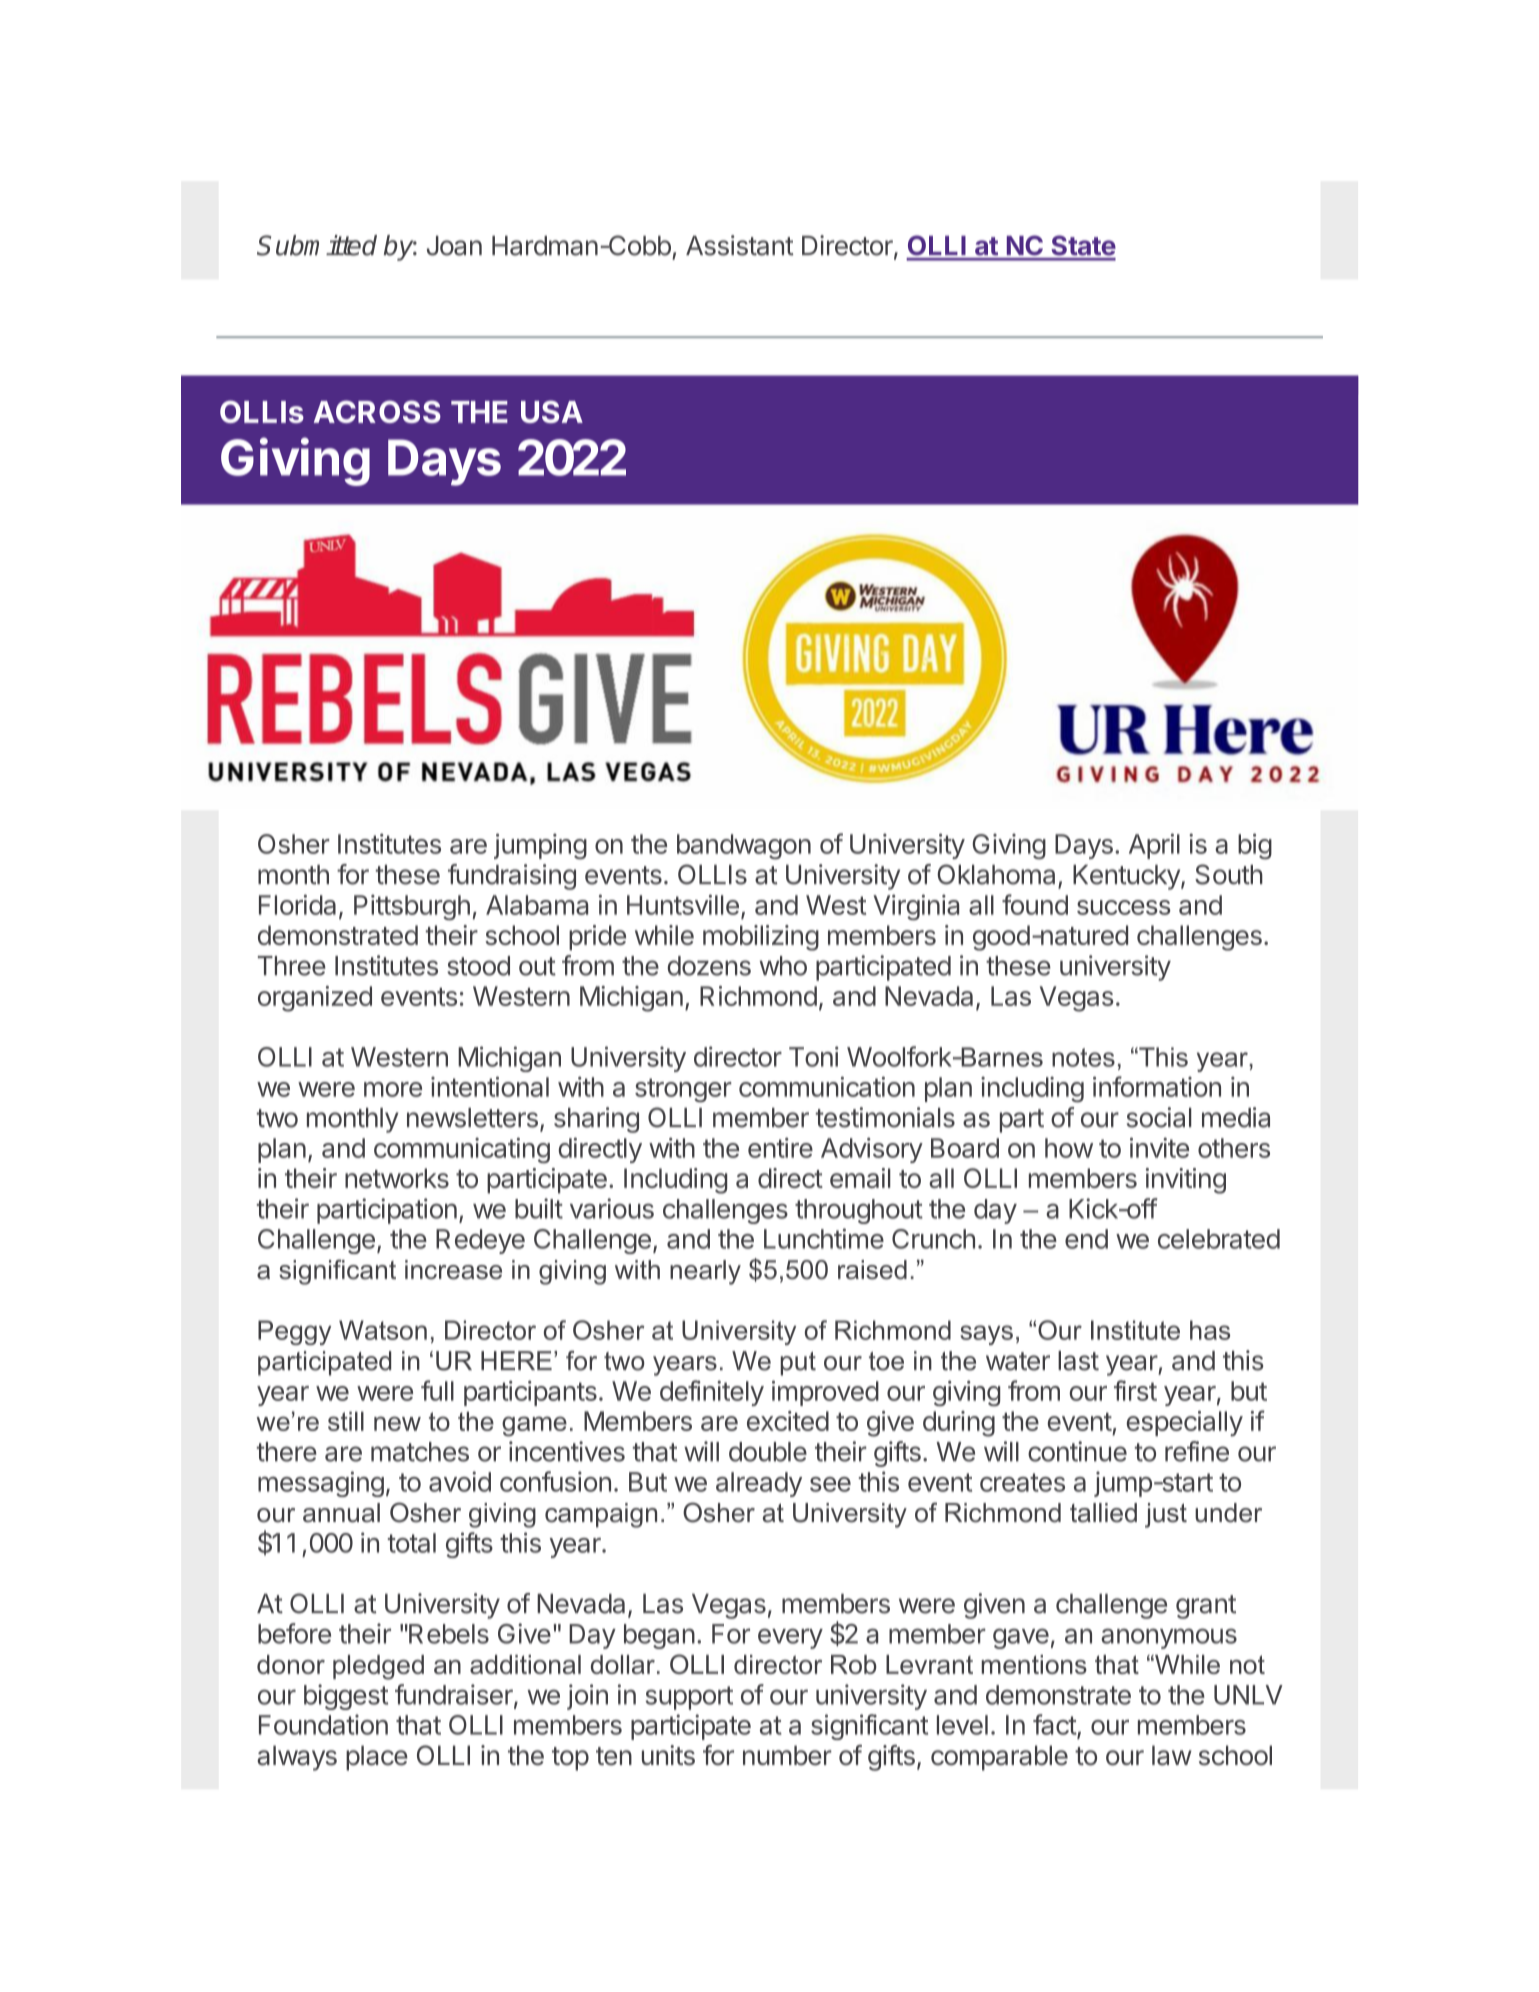 The height and width of the screenshot is (1992, 1539). Describe the element at coordinates (453, 1270) in the screenshot. I see `increase` at that location.
